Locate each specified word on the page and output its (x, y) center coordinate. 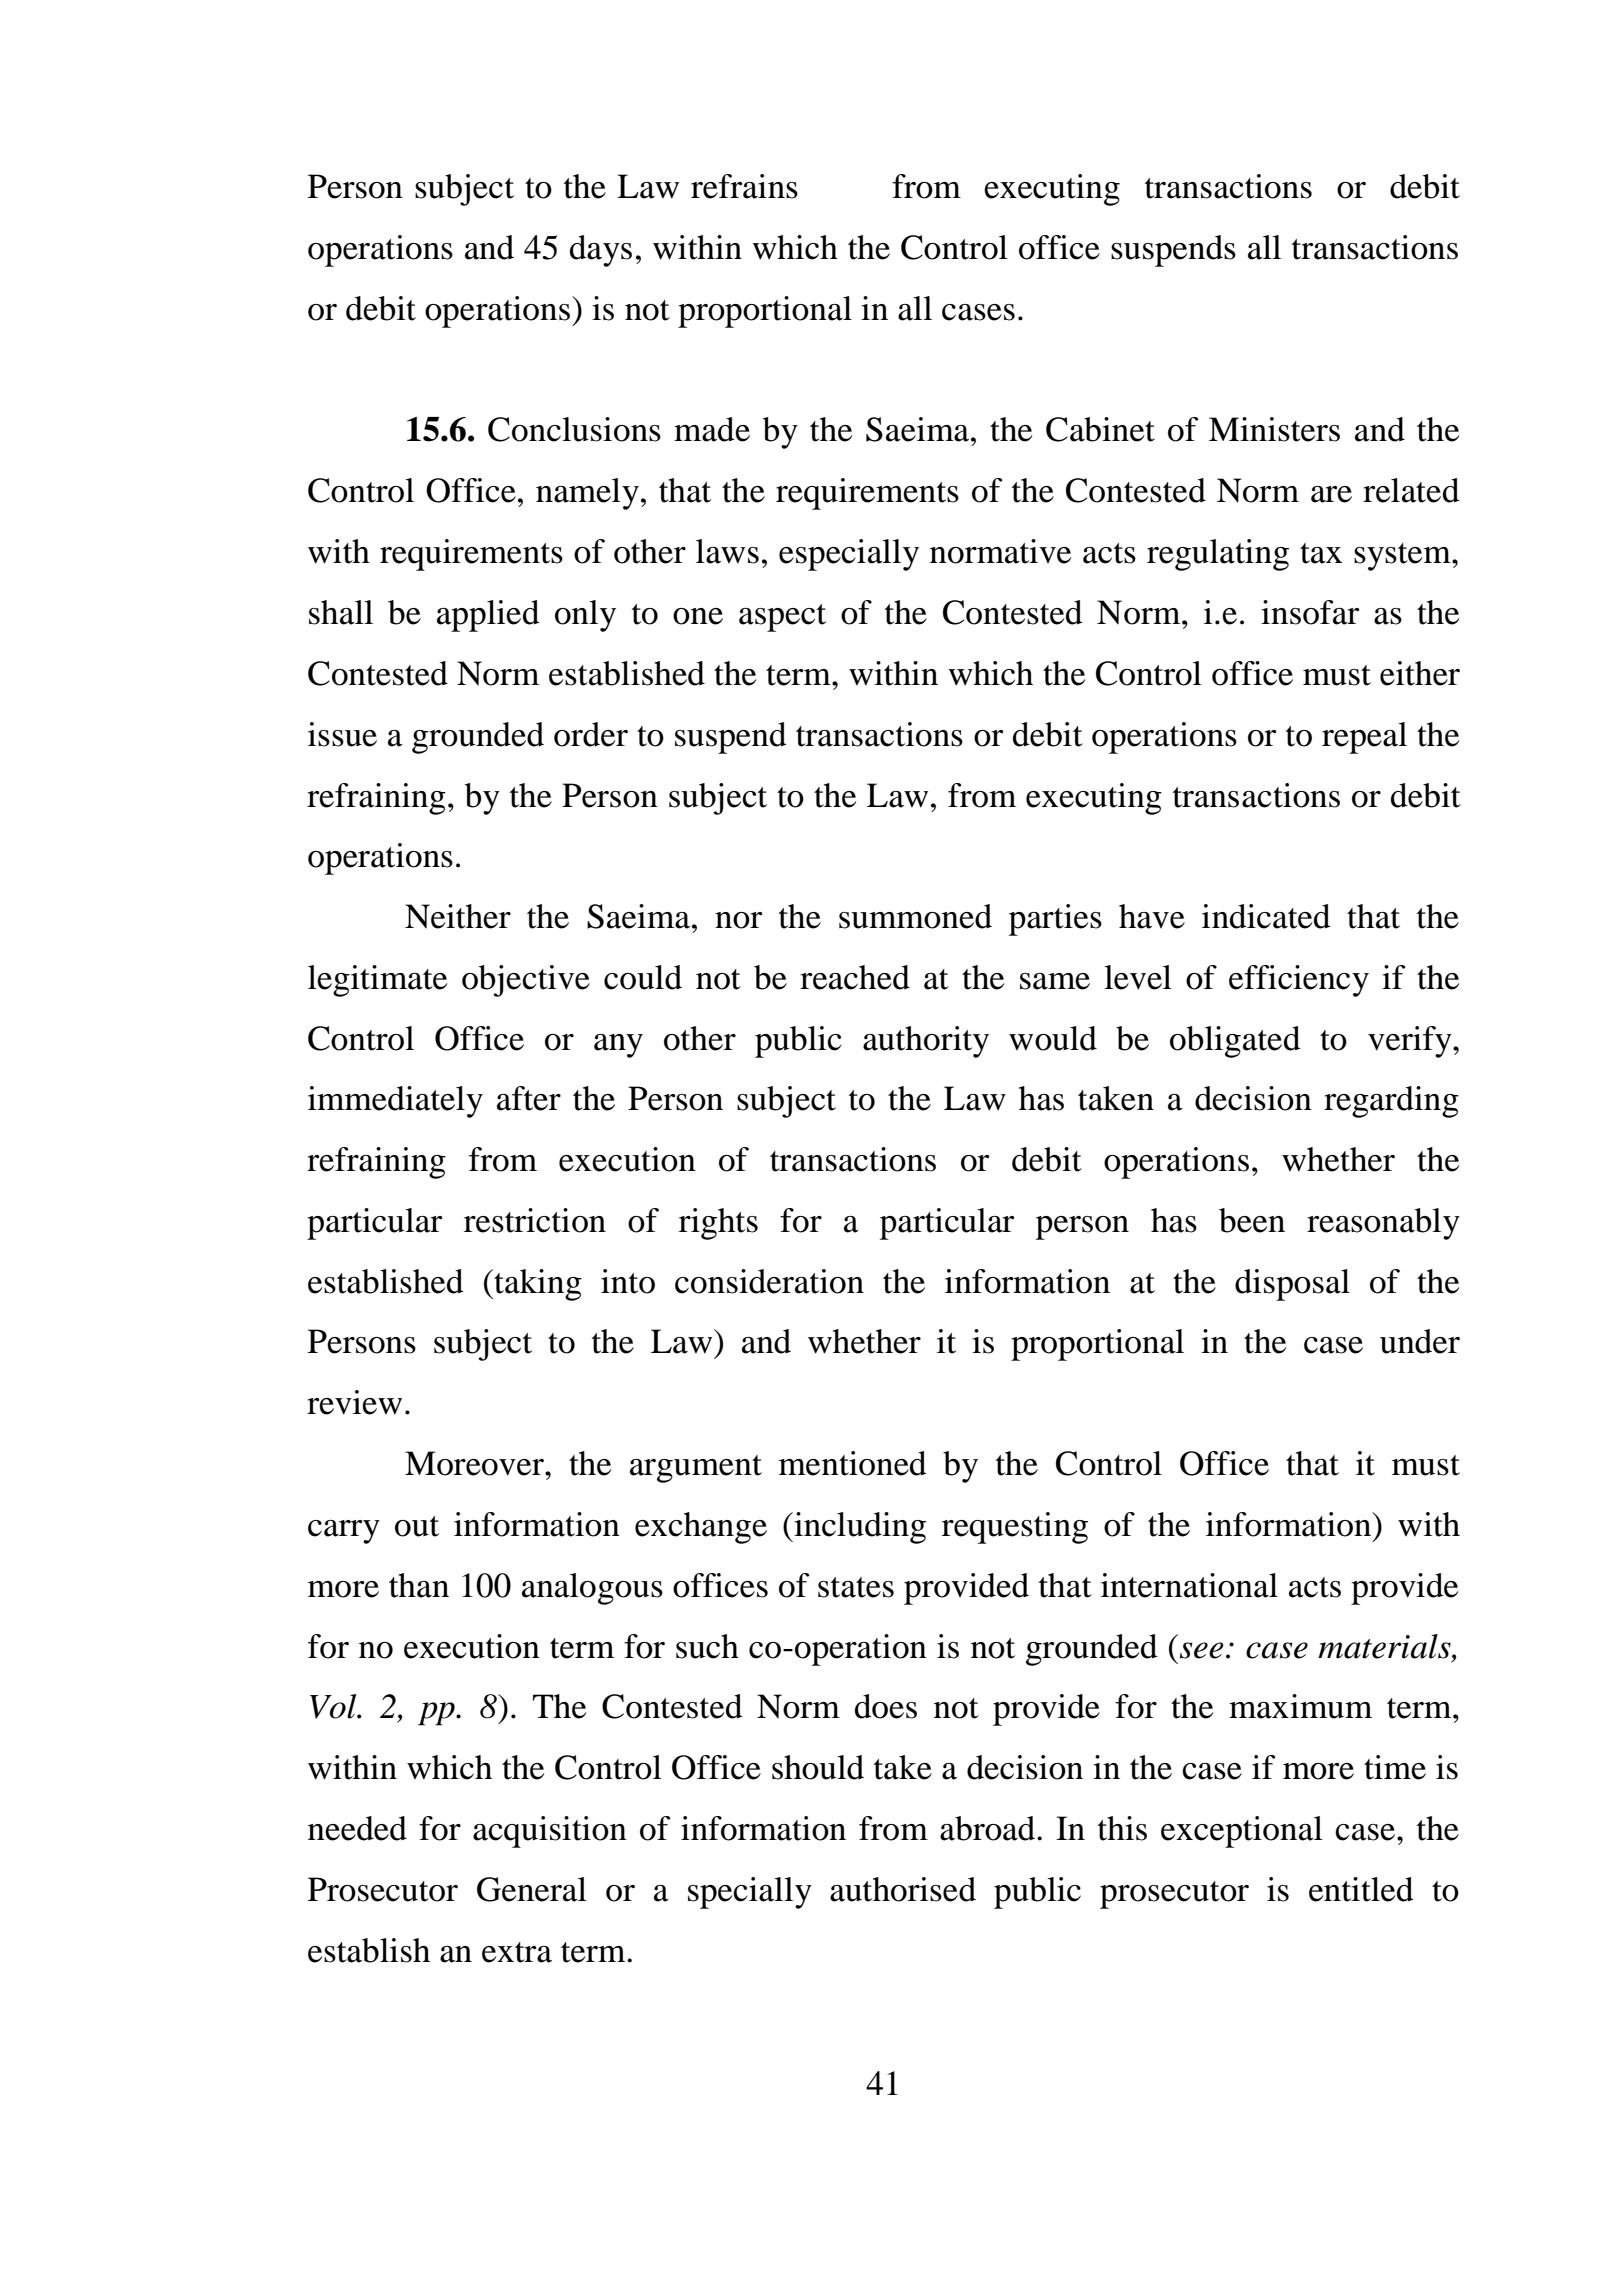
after (529, 1098)
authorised (903, 1889)
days (601, 251)
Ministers (1274, 429)
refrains (744, 186)
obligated (1235, 1042)
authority (926, 1042)
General (532, 1889)
